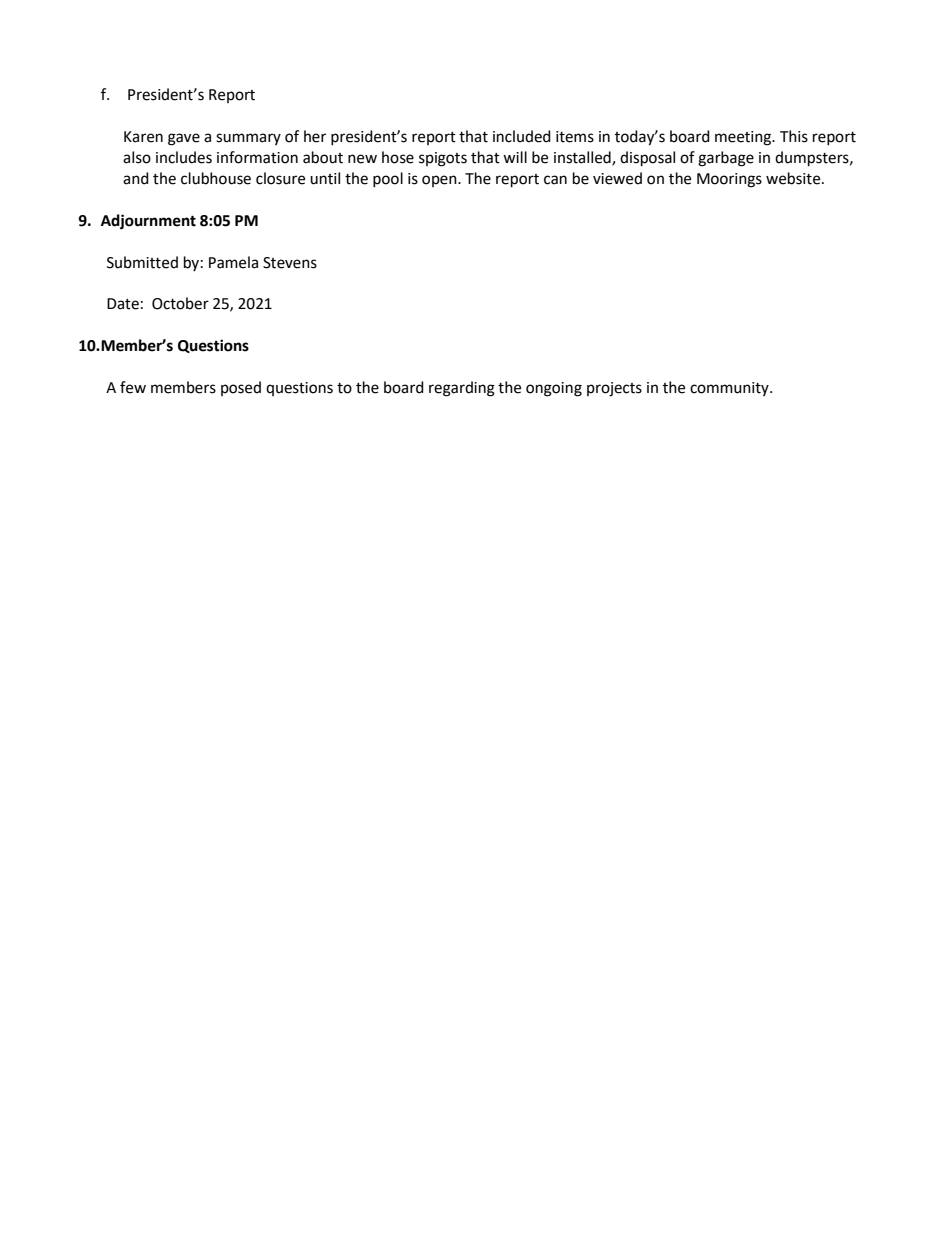 This screenshot has height=1233, width=952. I want to click on Stevens, so click(290, 263).
